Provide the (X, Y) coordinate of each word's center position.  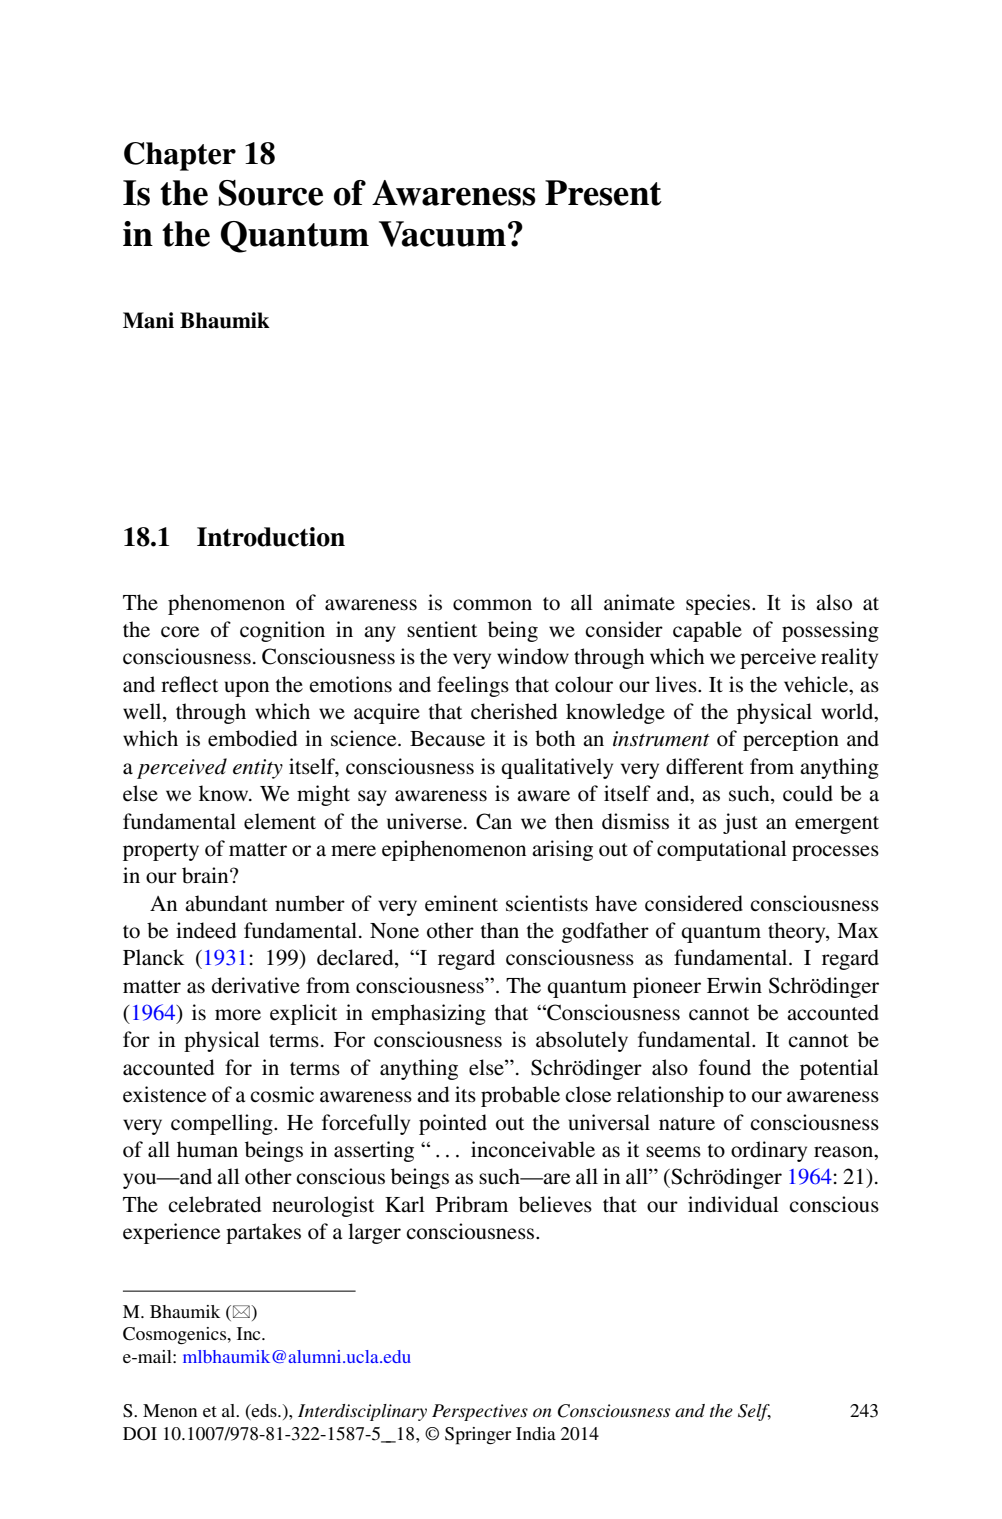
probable (520, 1096)
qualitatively (557, 768)
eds (264, 1412)
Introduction (271, 537)
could (808, 793)
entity (258, 769)
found (725, 1067)
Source (271, 193)
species (719, 604)
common (492, 605)
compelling (223, 1124)
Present (603, 193)
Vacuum (442, 234)
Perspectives (480, 1412)
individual (733, 1204)
